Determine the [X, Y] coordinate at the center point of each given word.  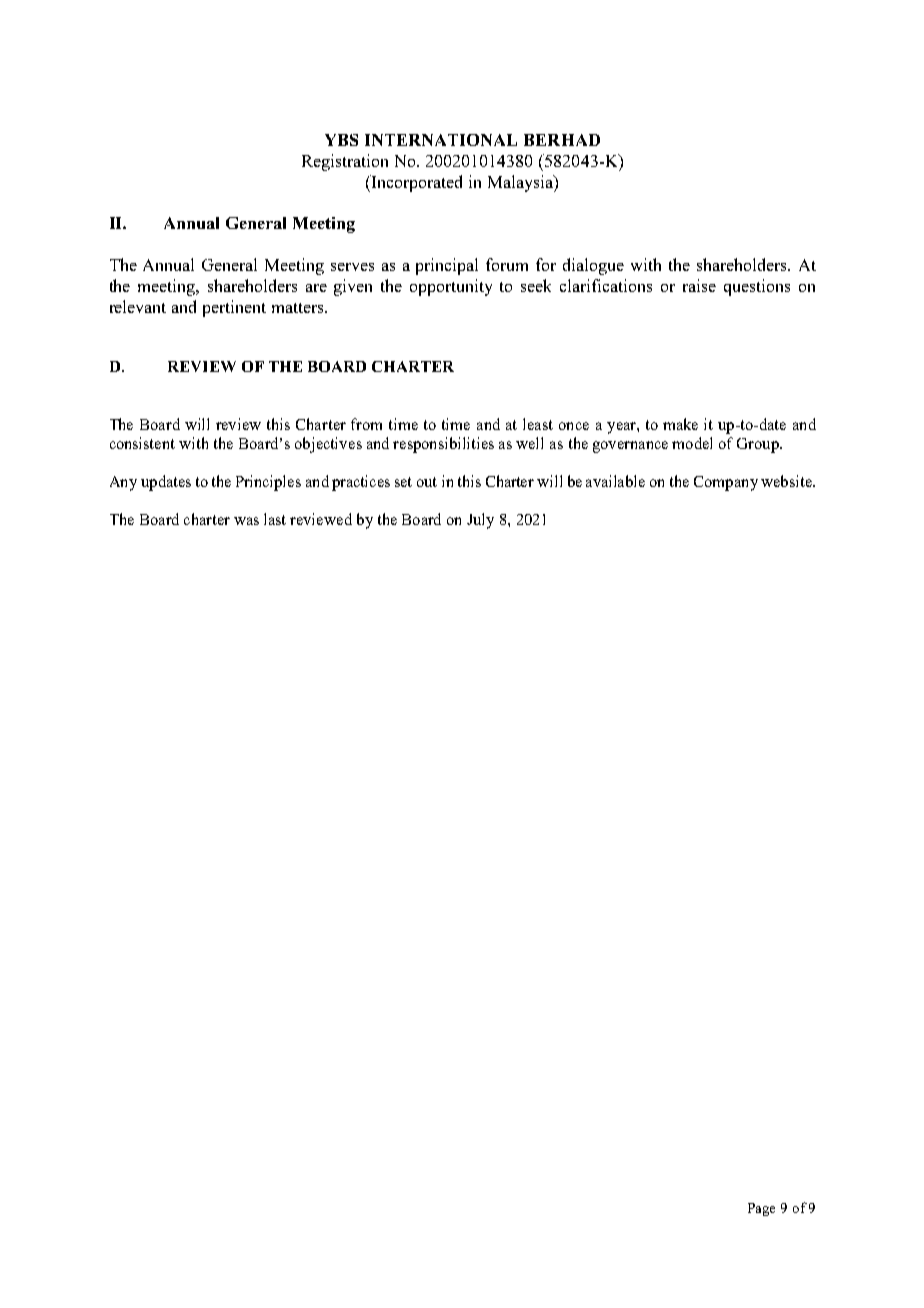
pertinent [234, 308]
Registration [345, 162]
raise [699, 285]
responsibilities [443, 445]
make [680, 424]
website [787, 481]
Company [726, 483]
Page [761, 1209]
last [275, 519]
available [615, 481]
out [427, 482]
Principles [268, 483]
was [246, 521]
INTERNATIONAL [441, 140]
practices [361, 483]
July [480, 521]
